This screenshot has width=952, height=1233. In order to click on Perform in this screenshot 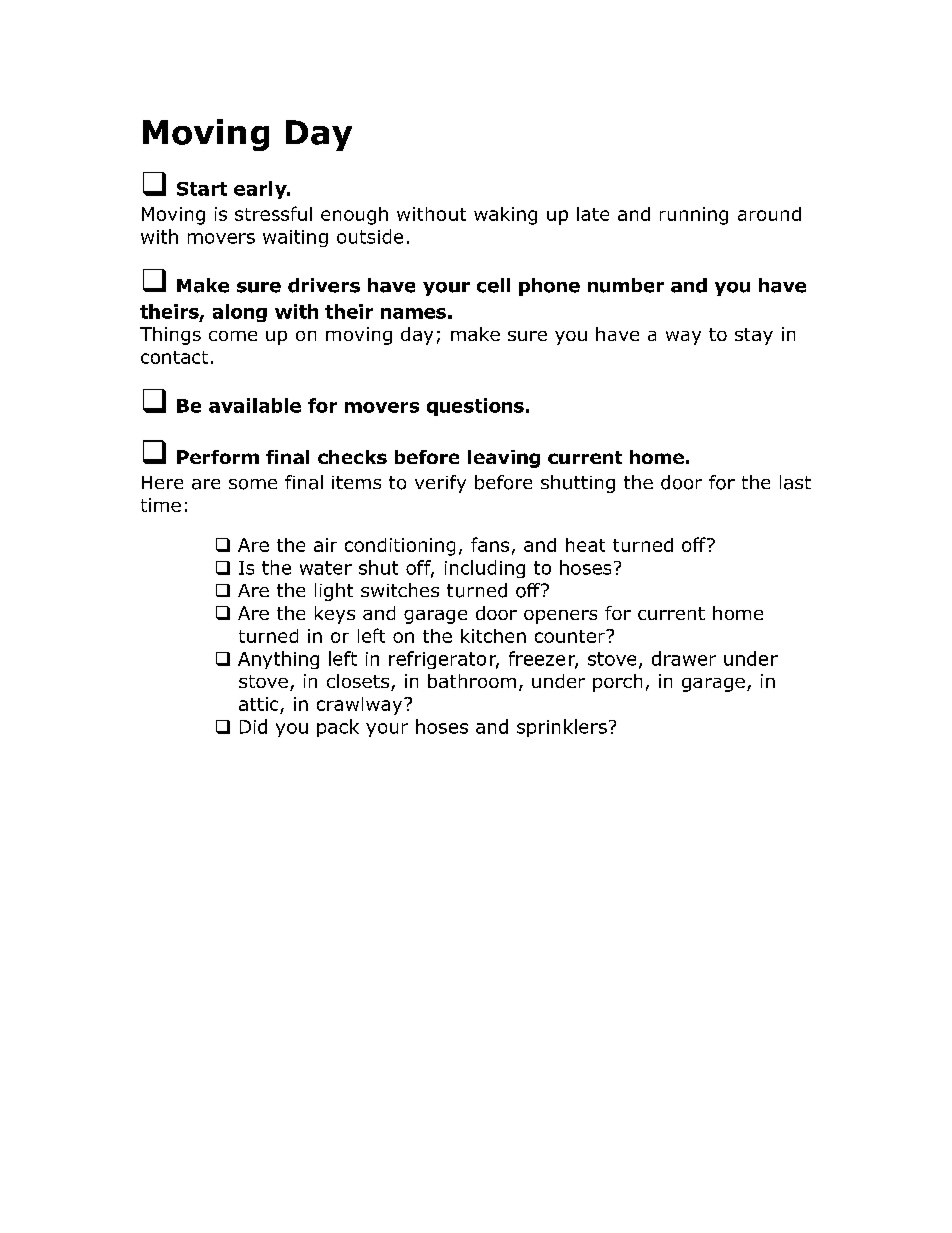, I will do `click(218, 457)`.
